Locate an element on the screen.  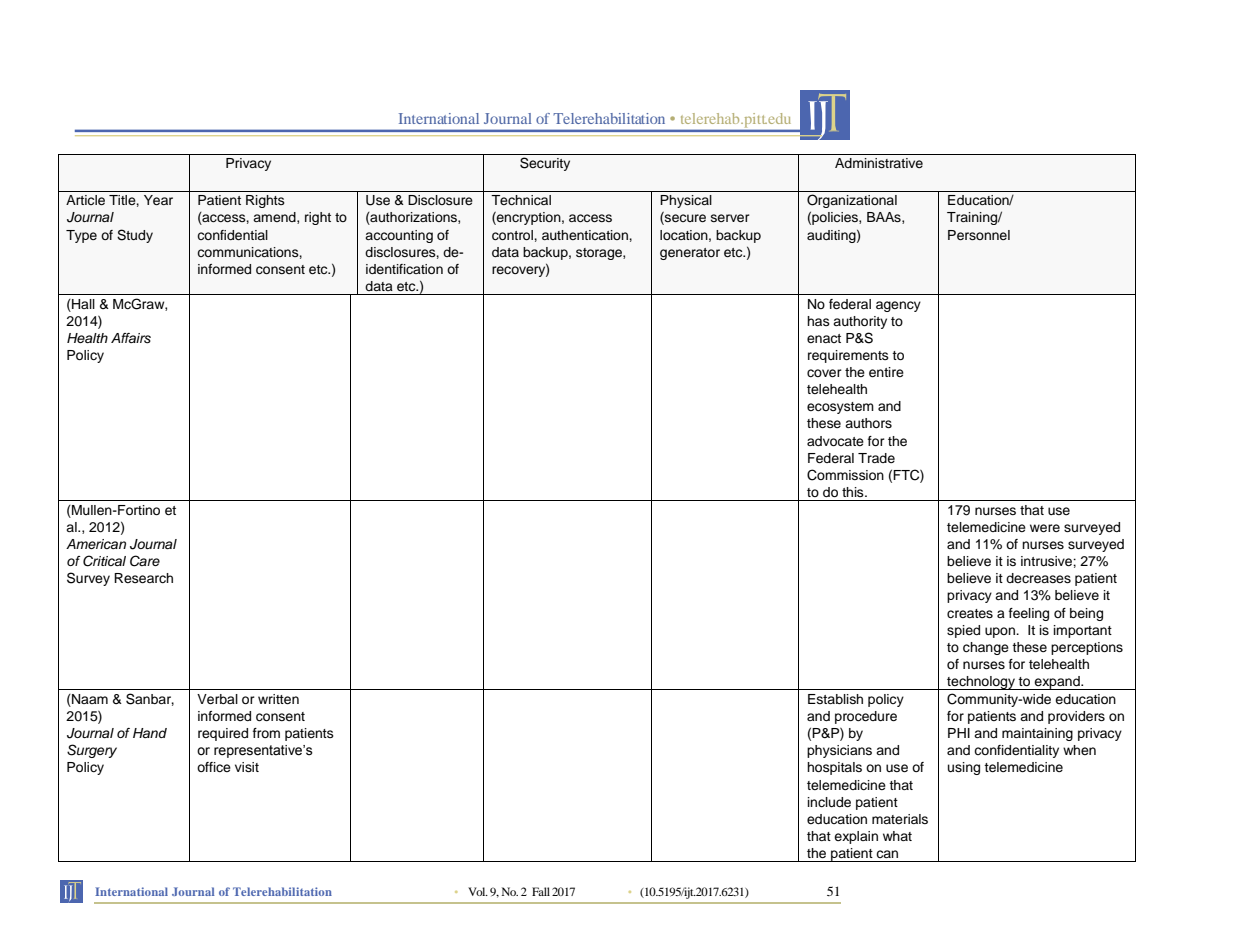
Security is located at coordinates (545, 164).
